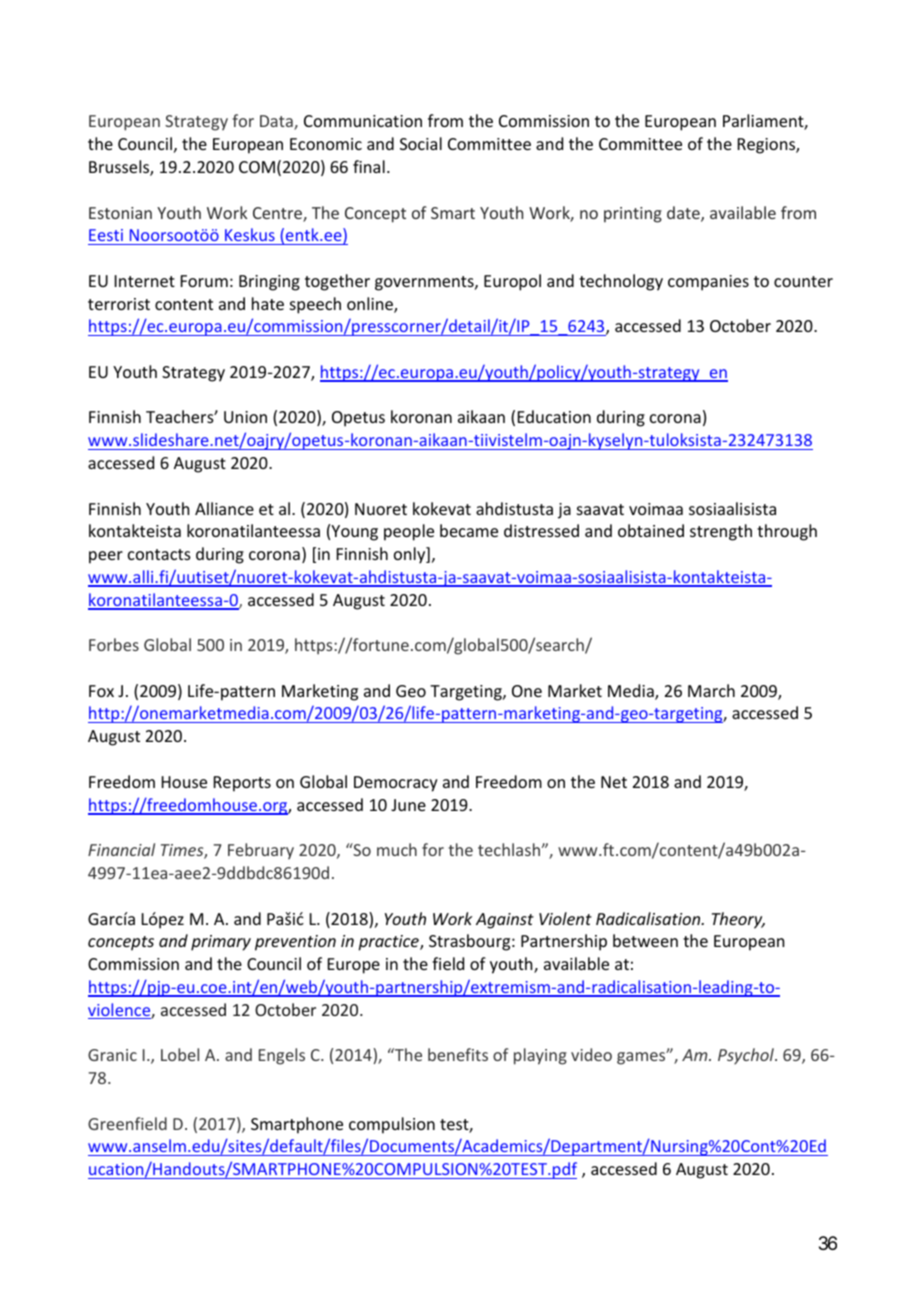 The height and width of the screenshot is (1309, 924). I want to click on March, so click(711, 690).
